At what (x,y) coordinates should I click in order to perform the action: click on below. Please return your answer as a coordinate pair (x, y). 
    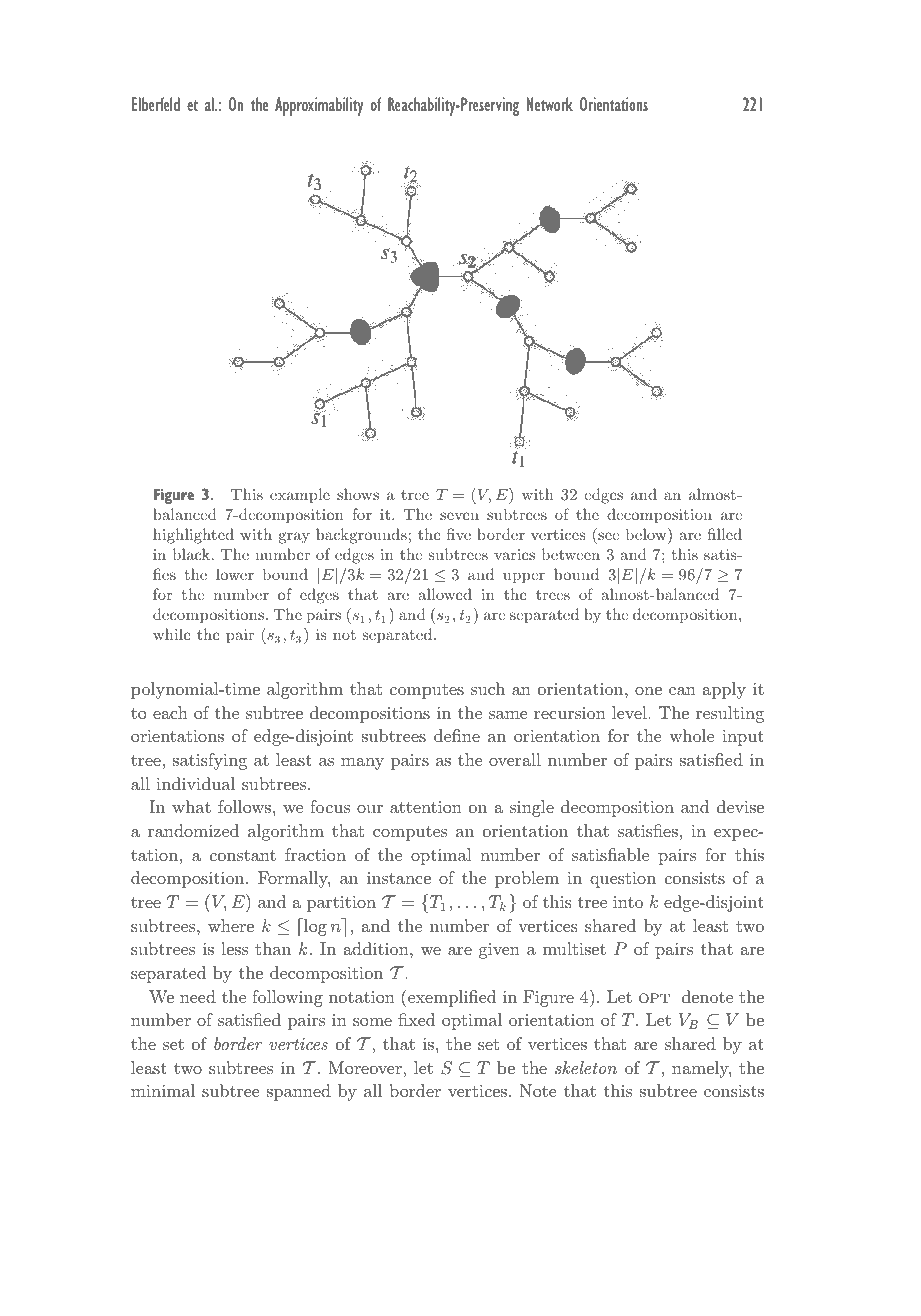
    Looking at the image, I should click on (647, 534).
